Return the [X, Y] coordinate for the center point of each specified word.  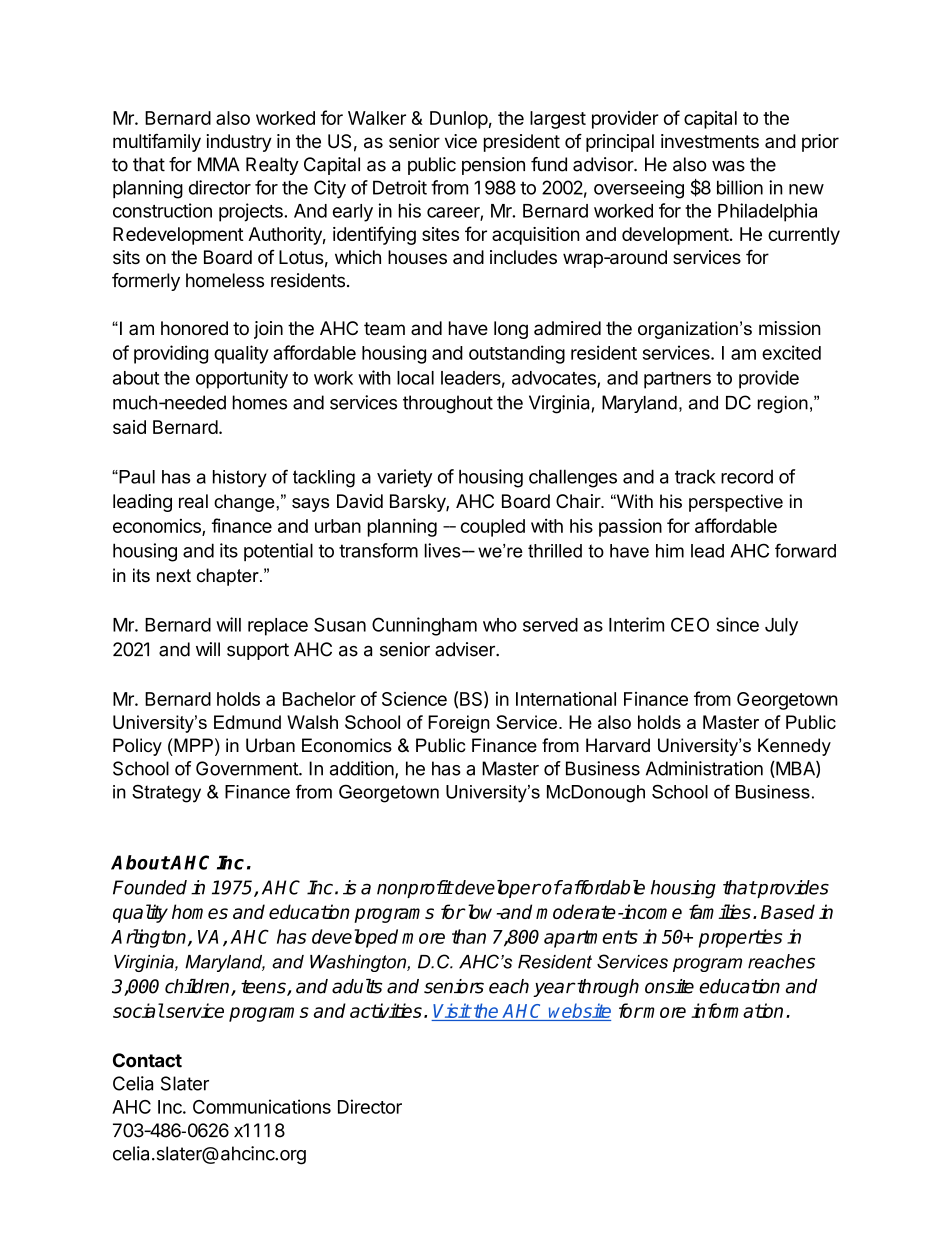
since [737, 624]
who [500, 625]
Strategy [166, 793]
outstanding [517, 354]
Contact [147, 1060]
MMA [219, 164]
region [783, 404]
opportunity [242, 379]
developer [497, 889]
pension [493, 166]
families [720, 911]
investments [710, 141]
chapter [229, 577]
